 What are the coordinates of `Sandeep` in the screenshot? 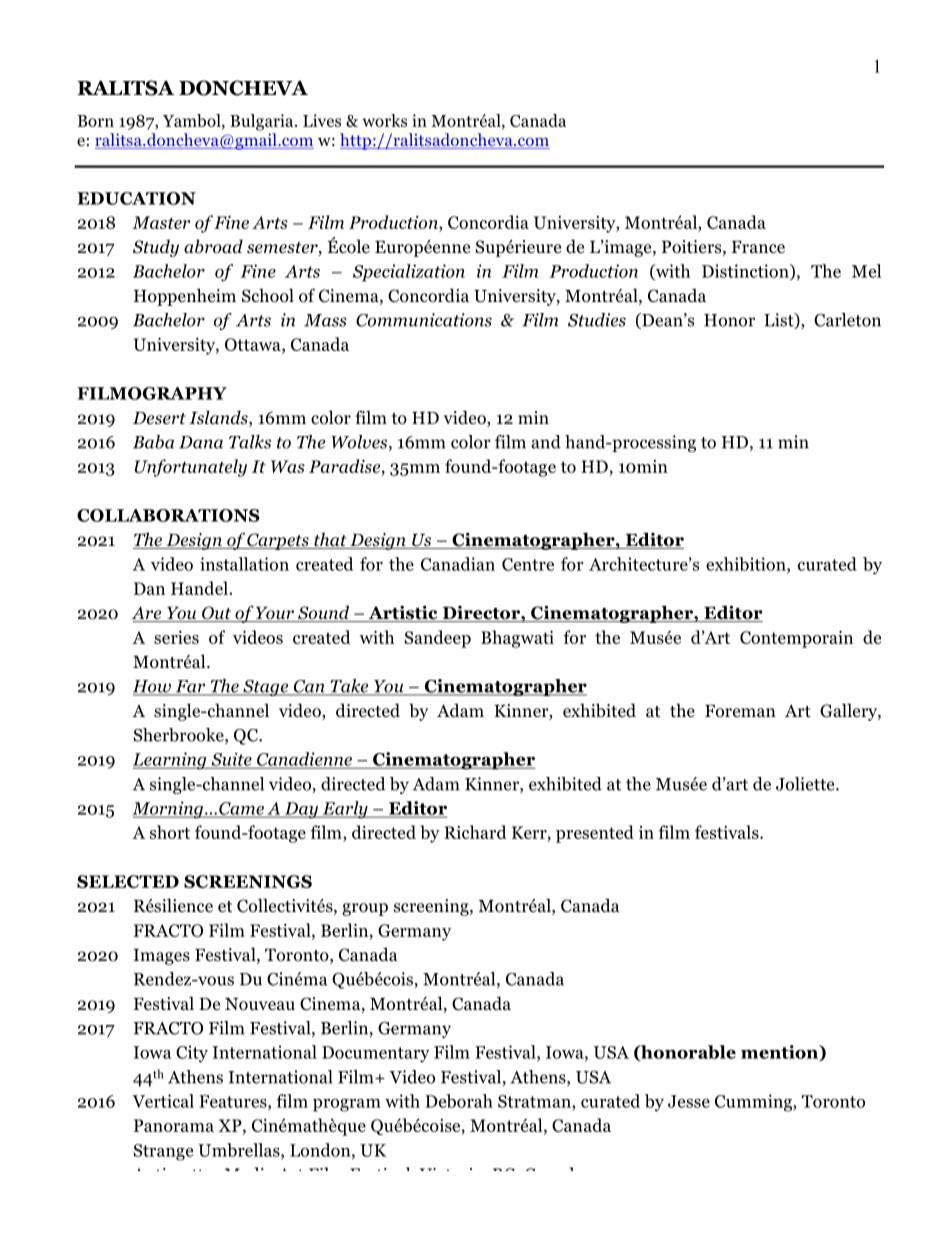 It's located at (438, 639).
